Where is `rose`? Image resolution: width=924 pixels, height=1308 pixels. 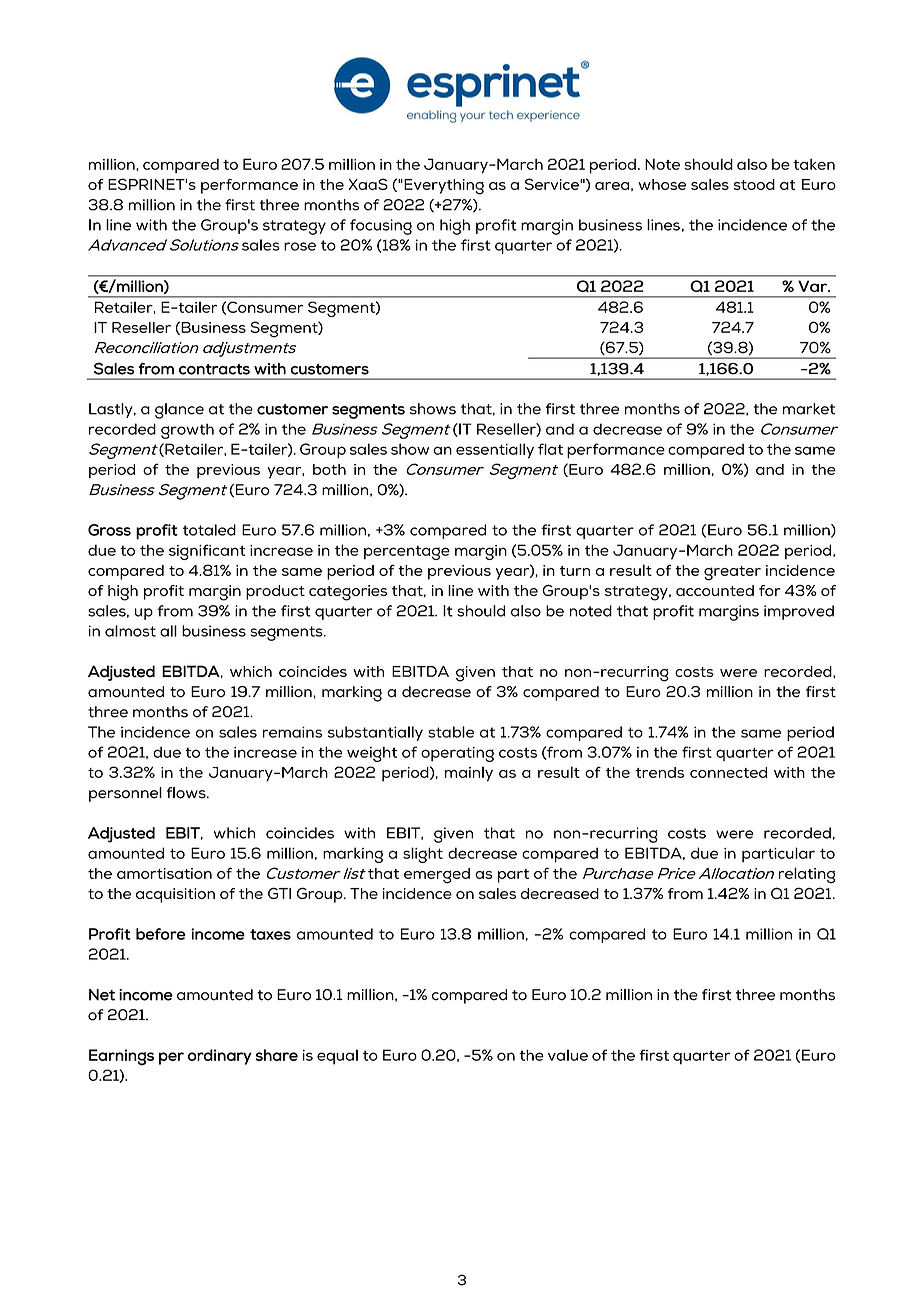
rose is located at coordinates (300, 246).
